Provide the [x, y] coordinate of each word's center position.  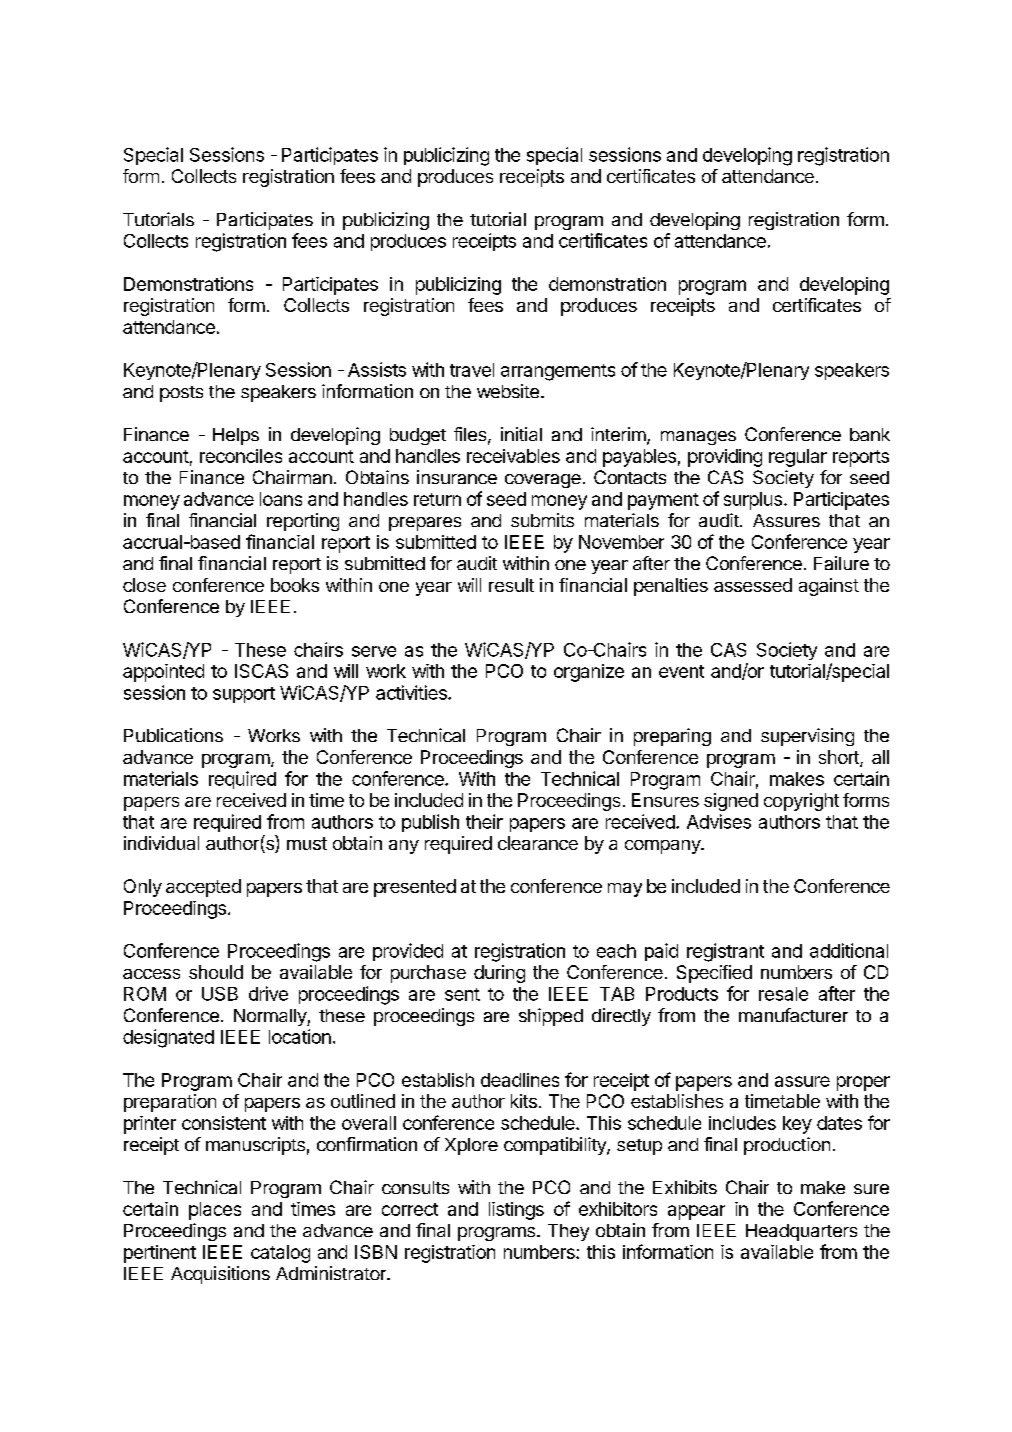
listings [516, 1211]
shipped [551, 1017]
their [484, 821]
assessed [753, 585]
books [295, 585]
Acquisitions [220, 1275]
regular [798, 458]
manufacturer [793, 1015]
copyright [801, 802]
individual [161, 843]
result [511, 585]
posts [181, 394]
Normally [271, 1017]
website [508, 391]
